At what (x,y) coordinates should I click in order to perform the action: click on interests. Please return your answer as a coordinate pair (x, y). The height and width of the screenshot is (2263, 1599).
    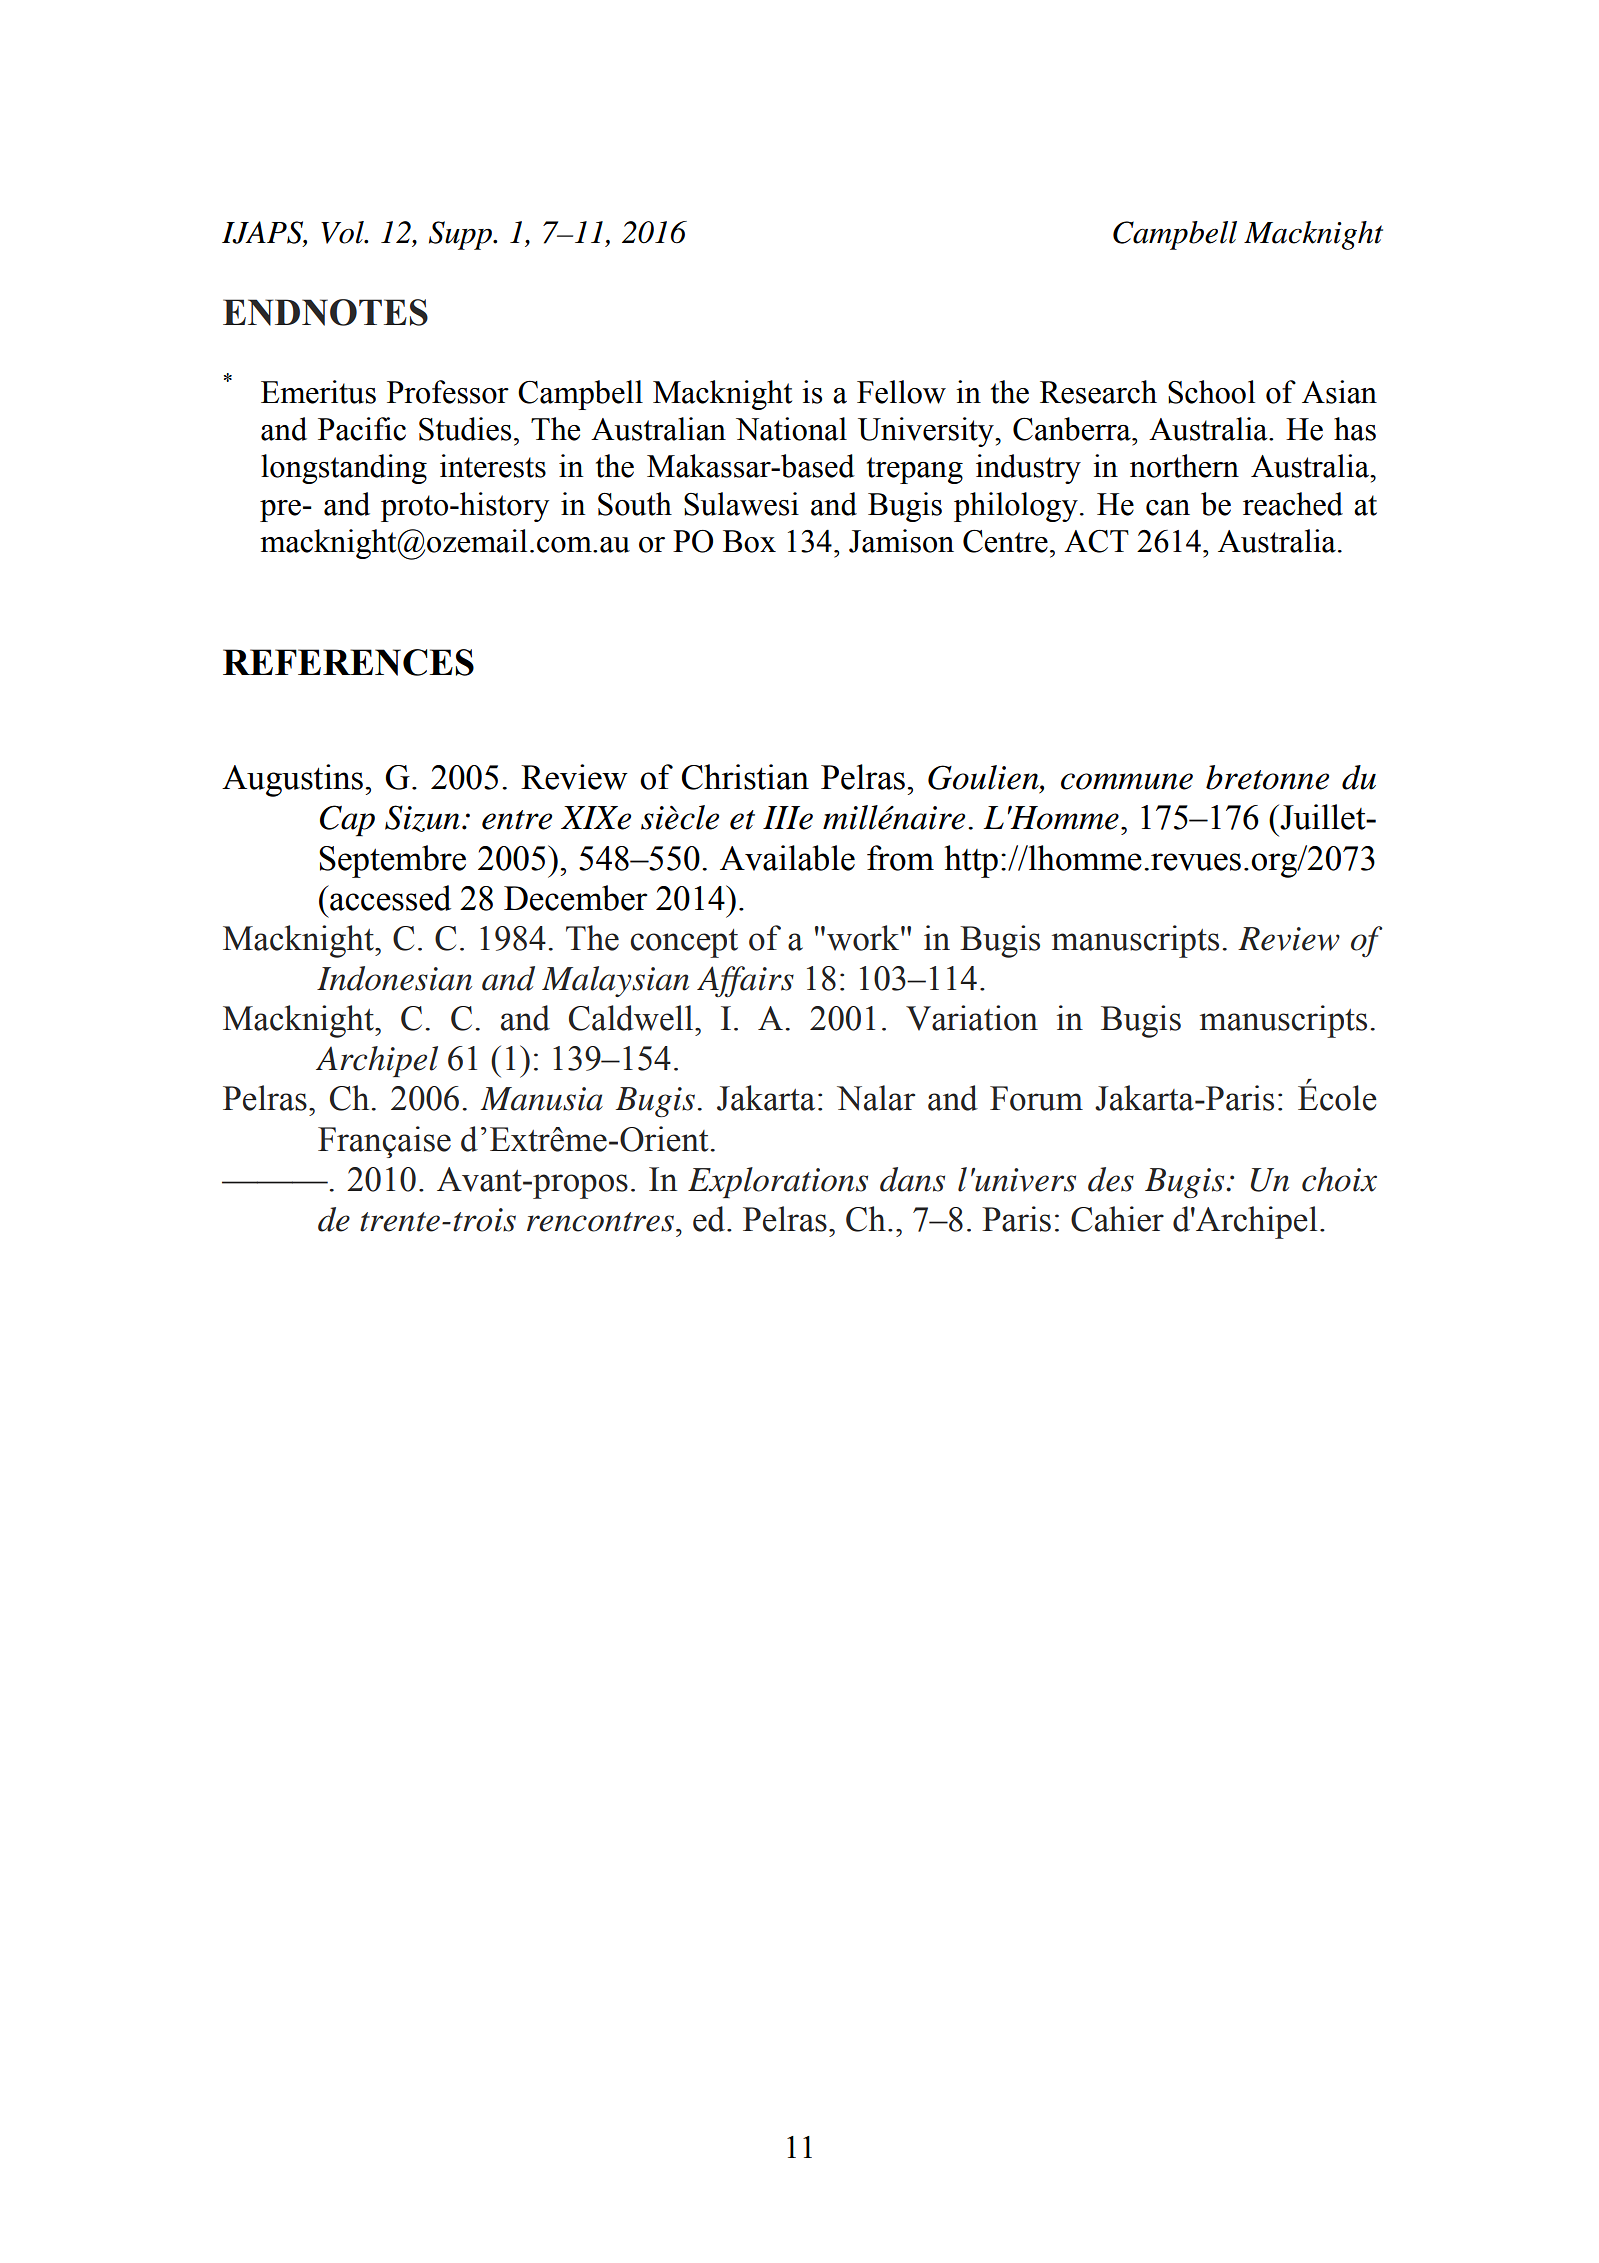
    Looking at the image, I should click on (493, 466).
